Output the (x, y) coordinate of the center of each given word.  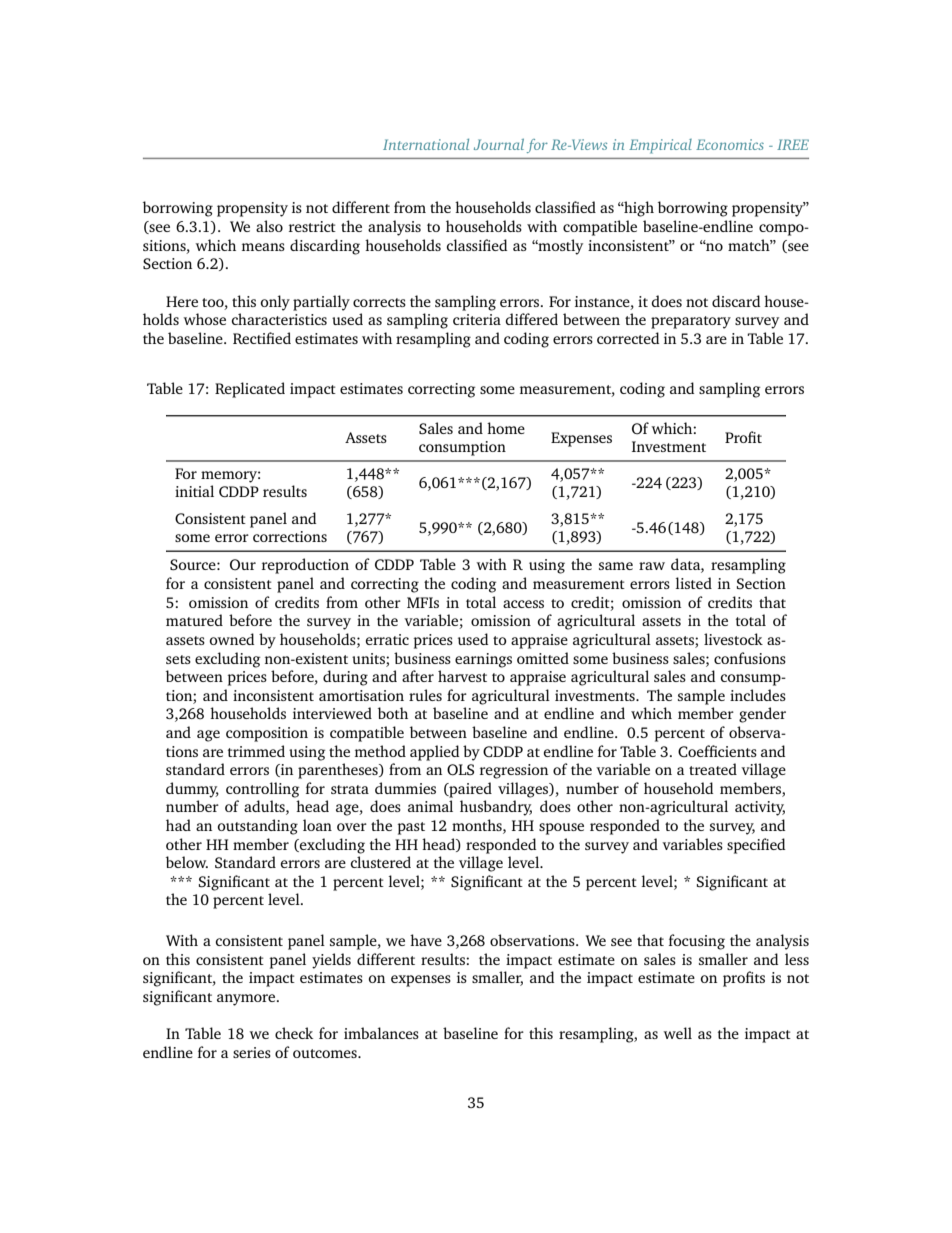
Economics (730, 144)
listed (694, 583)
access (523, 604)
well (677, 1033)
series (252, 1052)
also (269, 226)
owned (232, 639)
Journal (499, 144)
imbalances (381, 1033)
